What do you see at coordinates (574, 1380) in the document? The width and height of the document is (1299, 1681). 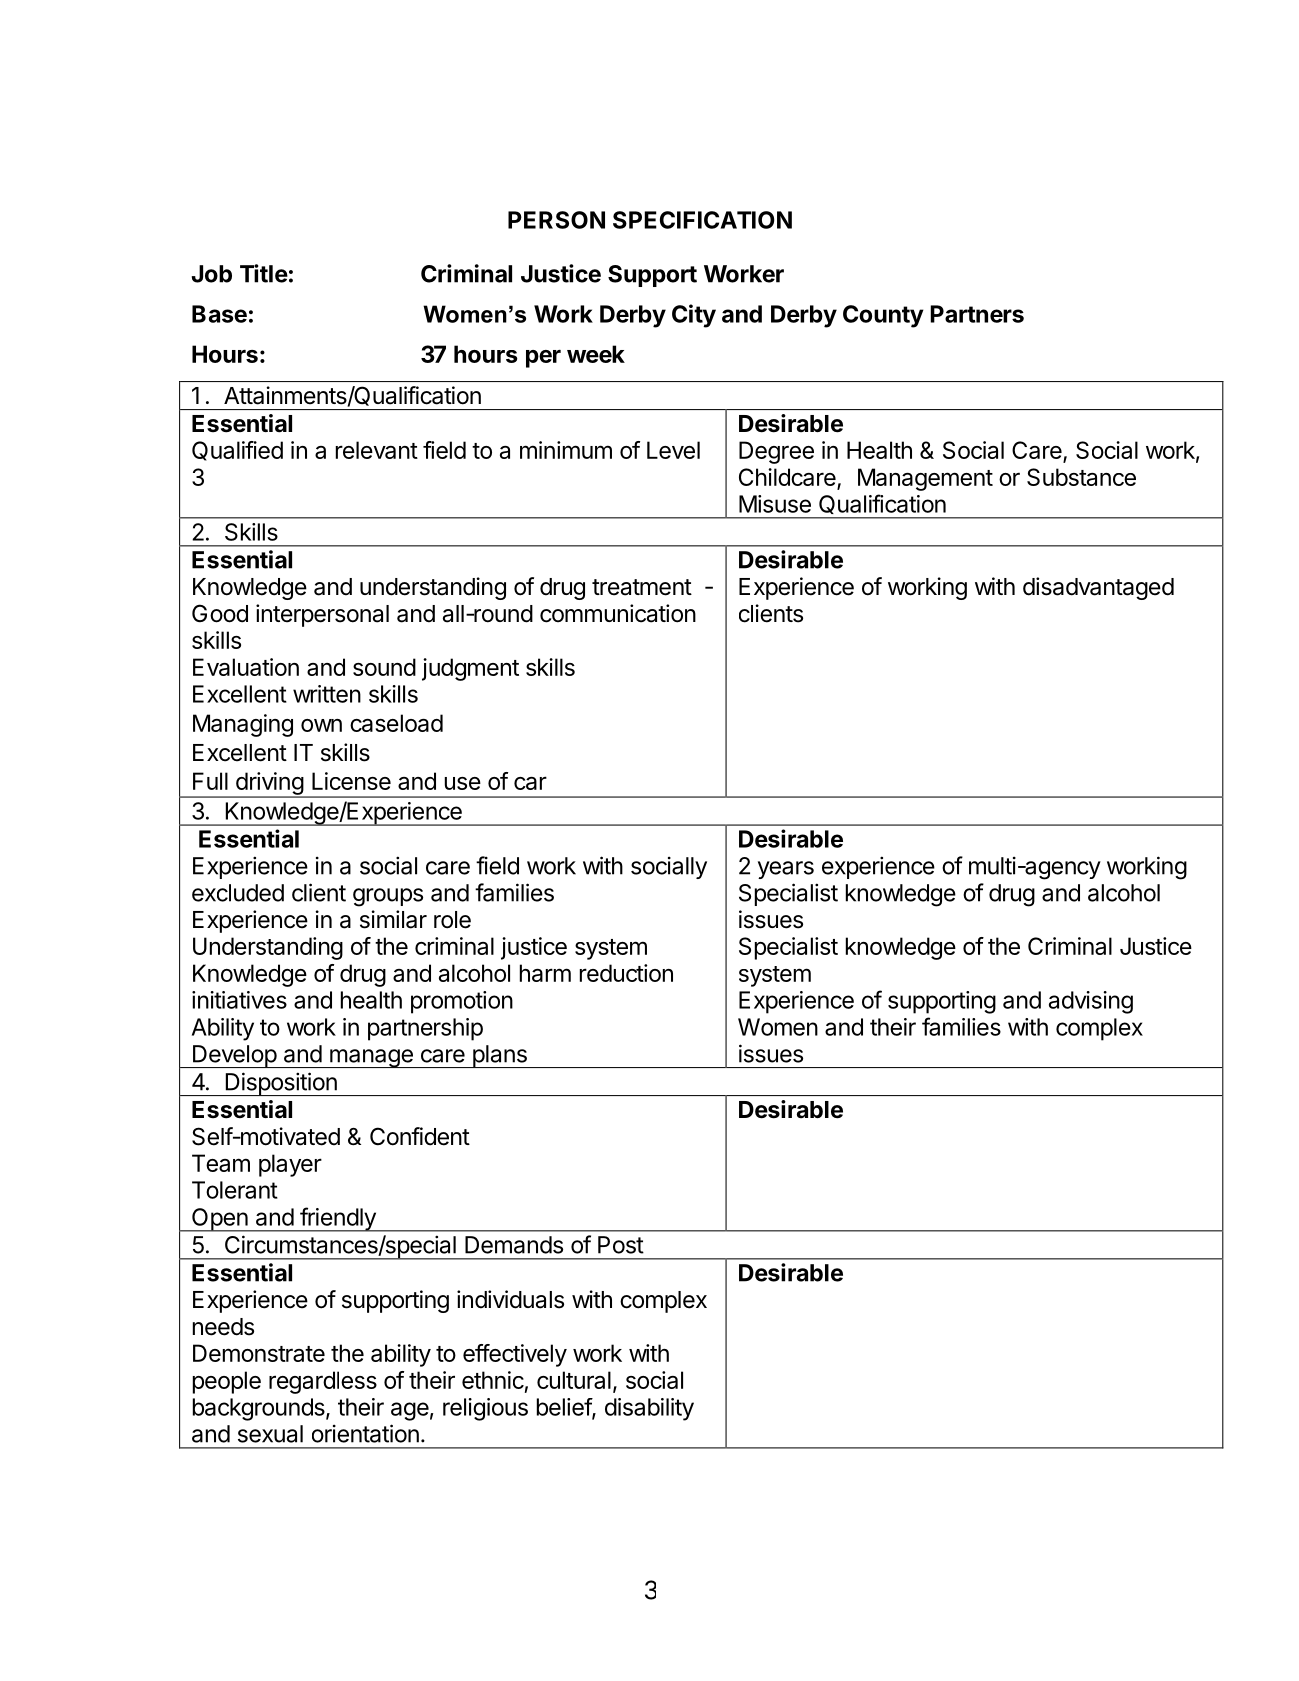 I see `cultural` at bounding box center [574, 1380].
